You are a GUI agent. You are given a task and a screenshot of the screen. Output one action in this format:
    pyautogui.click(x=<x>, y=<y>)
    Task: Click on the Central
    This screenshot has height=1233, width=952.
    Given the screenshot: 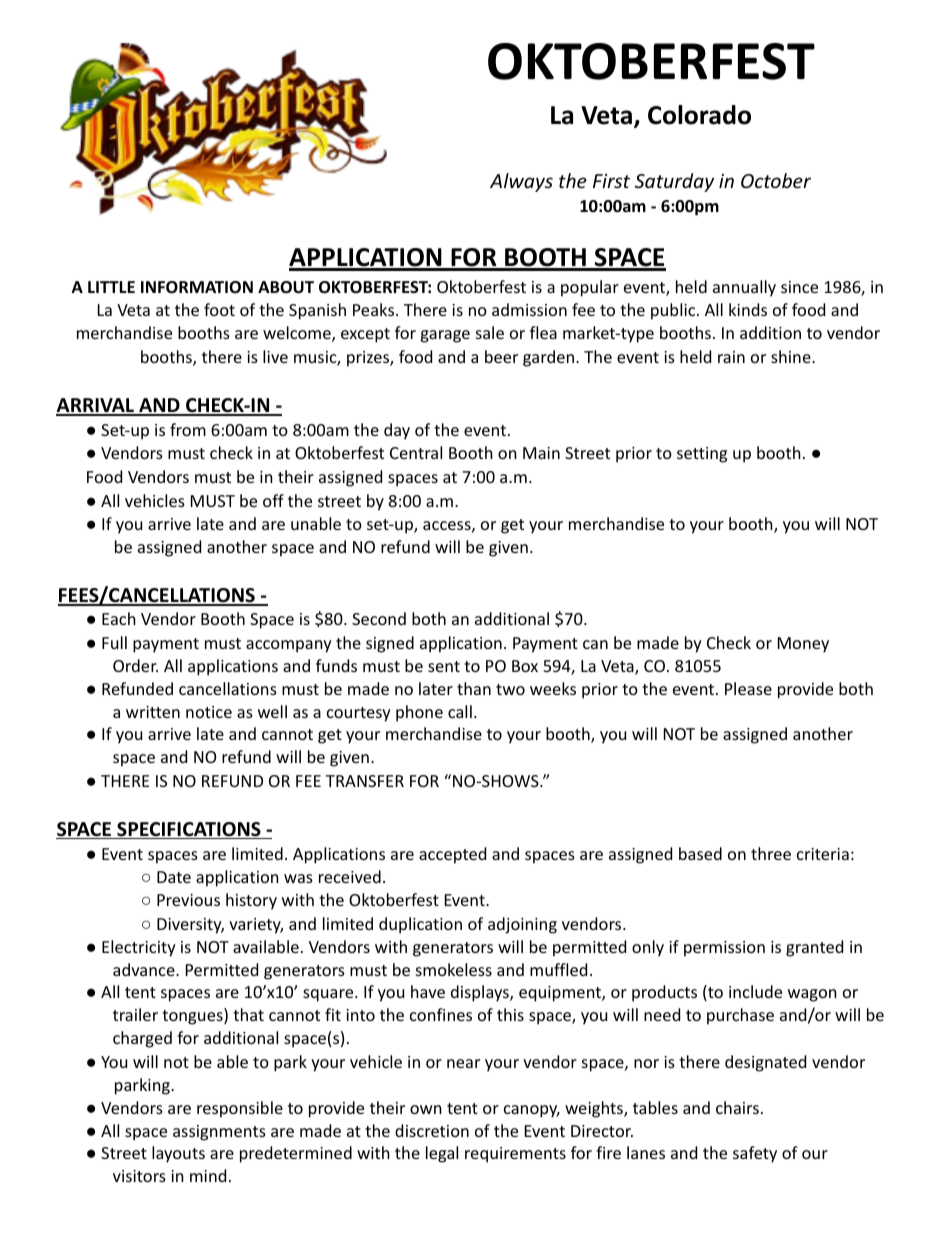 What is the action you would take?
    pyautogui.click(x=416, y=452)
